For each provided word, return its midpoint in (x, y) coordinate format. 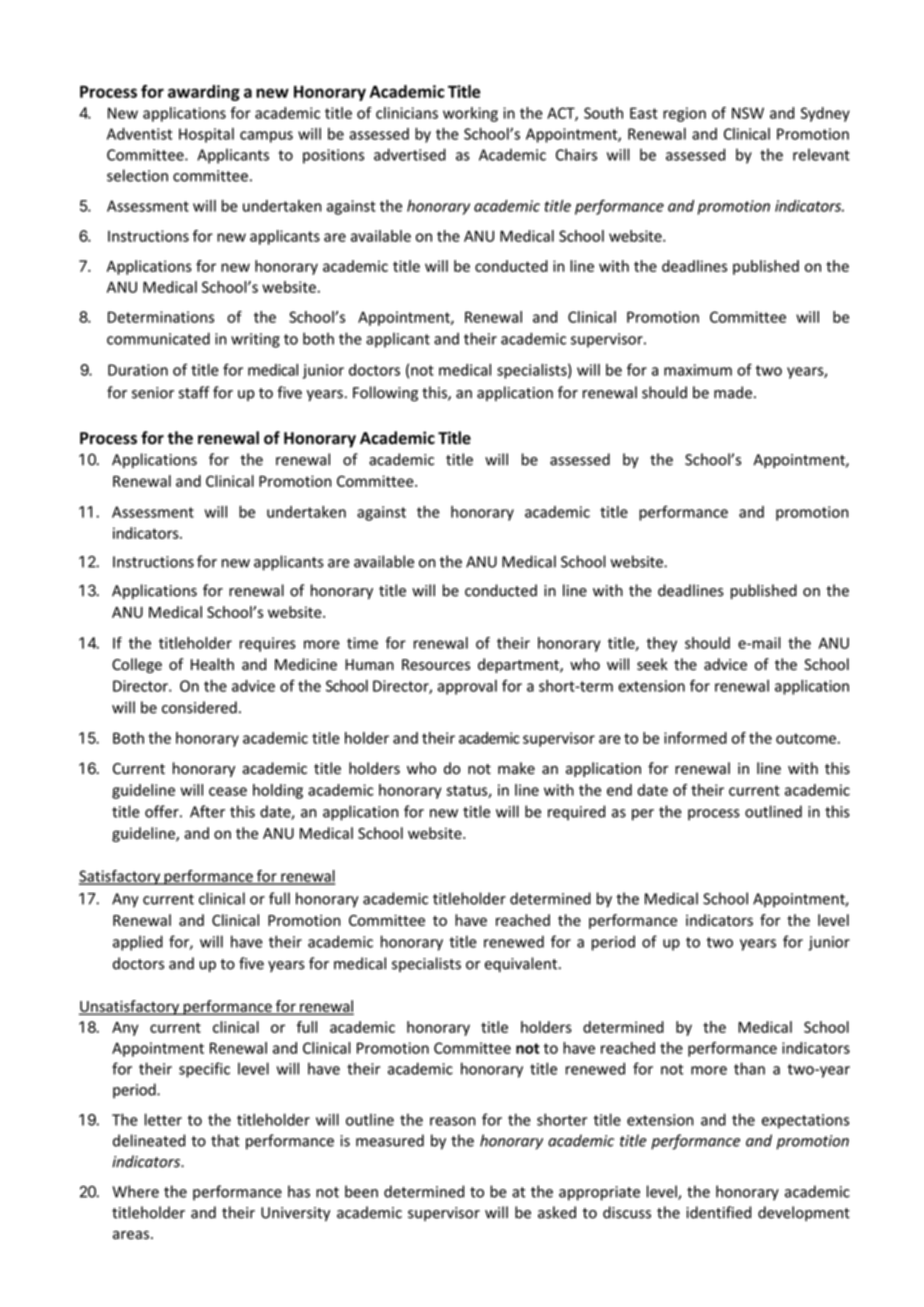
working (470, 114)
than (749, 1068)
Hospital (206, 135)
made (733, 392)
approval (467, 687)
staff (194, 392)
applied (138, 943)
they (662, 644)
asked (557, 1212)
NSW (748, 113)
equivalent (522, 964)
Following (385, 394)
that (225, 1140)
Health (212, 664)
